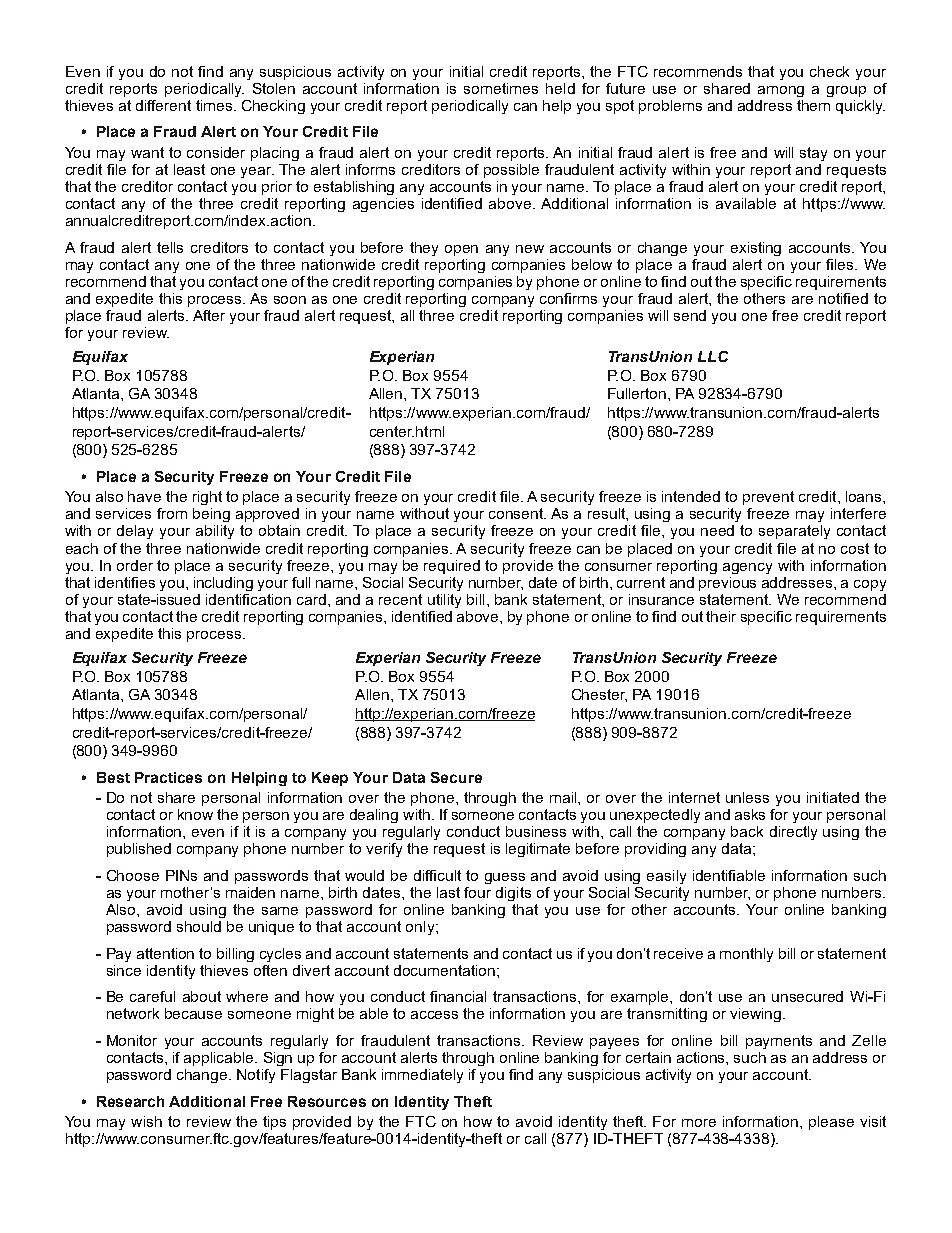 Image resolution: width=952 pixels, height=1233 pixels. Describe the element at coordinates (209, 315) in the screenshot. I see `After` at that location.
